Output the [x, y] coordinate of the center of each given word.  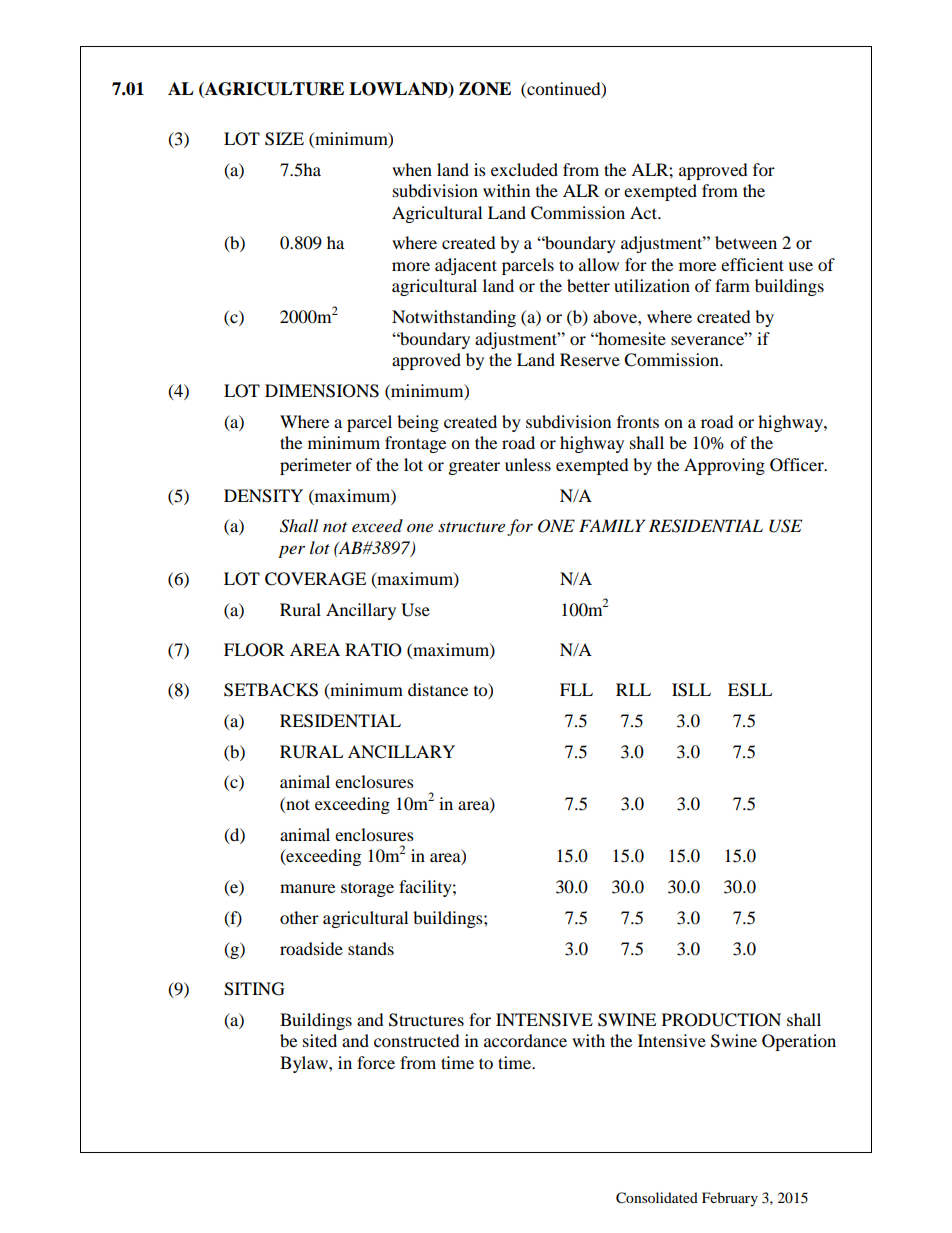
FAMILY [612, 525]
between [746, 242]
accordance [525, 1040]
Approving [724, 466]
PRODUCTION [721, 1020]
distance [438, 689]
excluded [524, 169]
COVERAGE [315, 579]
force [376, 1062]
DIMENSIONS [322, 391]
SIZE [284, 139]
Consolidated [657, 1198]
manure [307, 888]
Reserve [590, 359]
